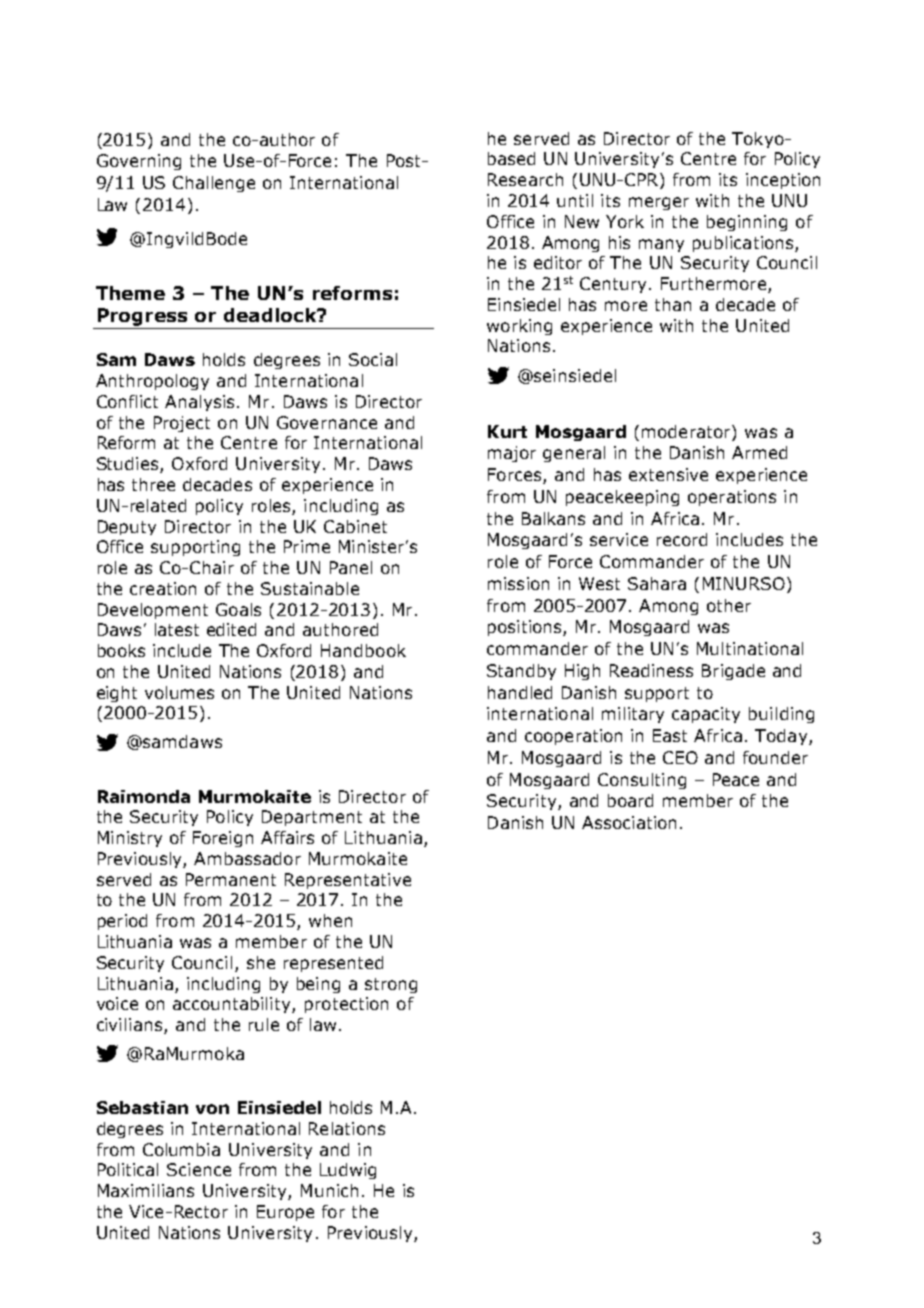 This document has width=924, height=1308. What do you see at coordinates (347, 1128) in the document?
I see `Relations` at bounding box center [347, 1128].
